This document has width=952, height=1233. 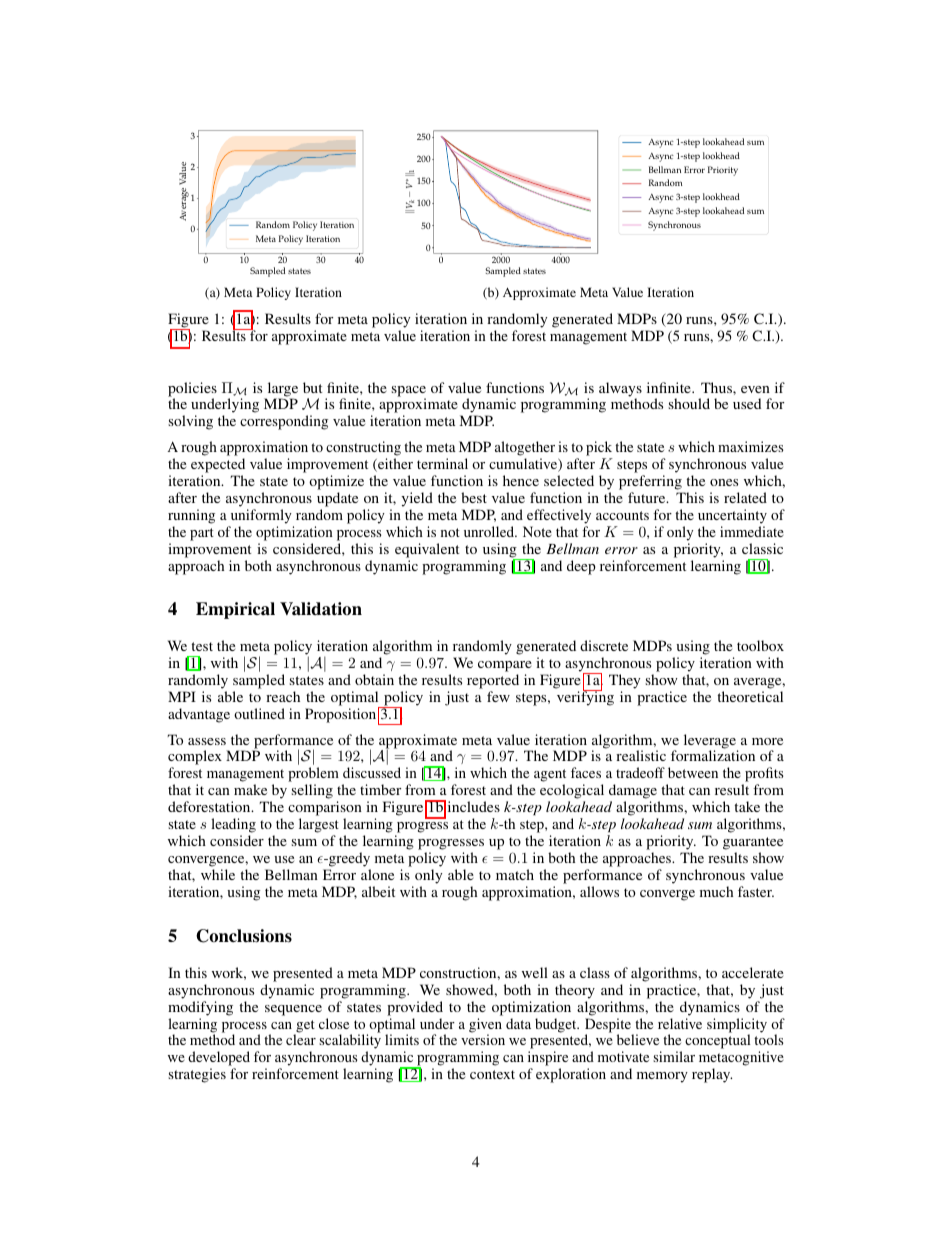 I want to click on leverage, so click(x=711, y=742).
